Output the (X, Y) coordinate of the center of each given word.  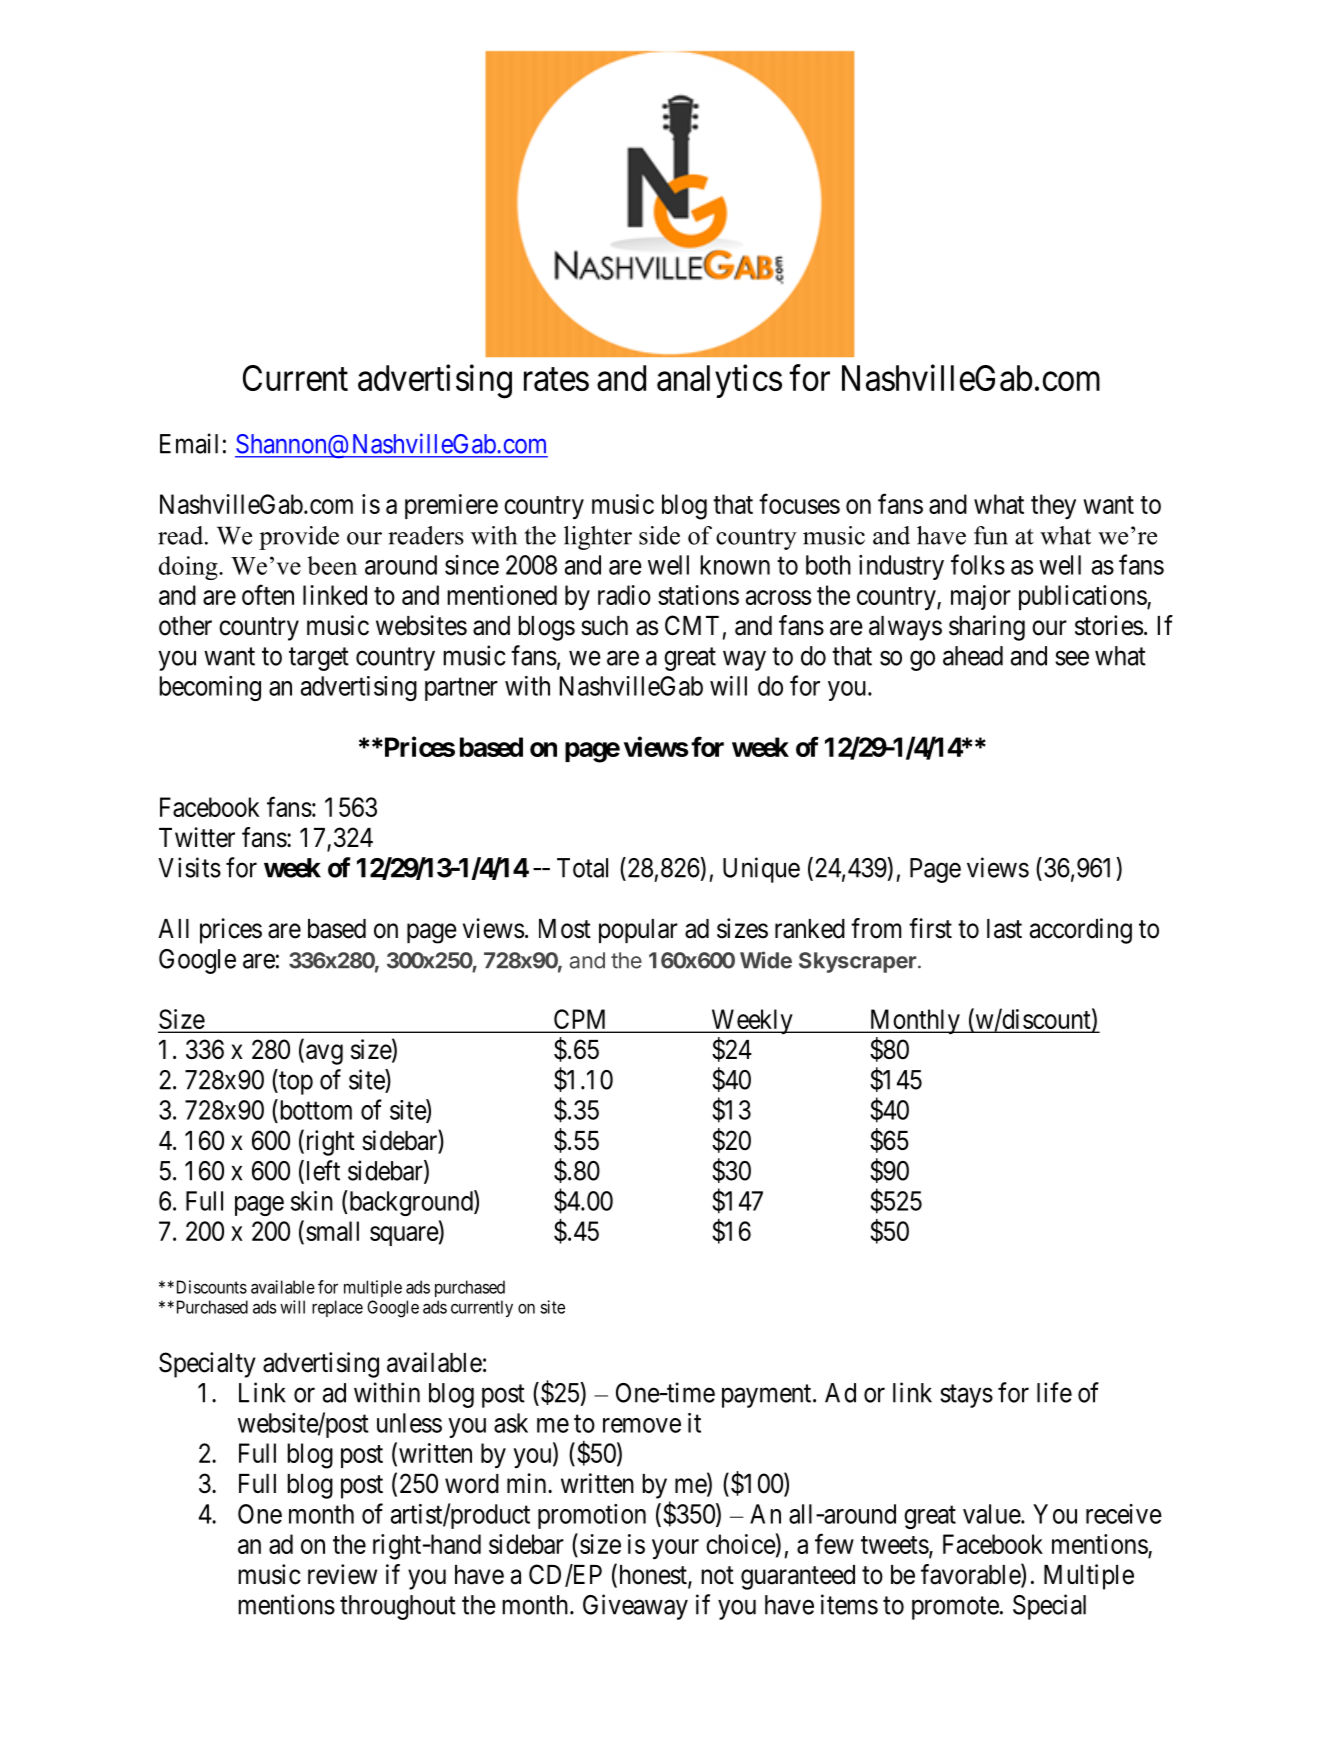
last (1004, 929)
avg (324, 1054)
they (1053, 506)
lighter (598, 538)
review (342, 1574)
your (675, 1549)
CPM (581, 1020)
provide (299, 538)
